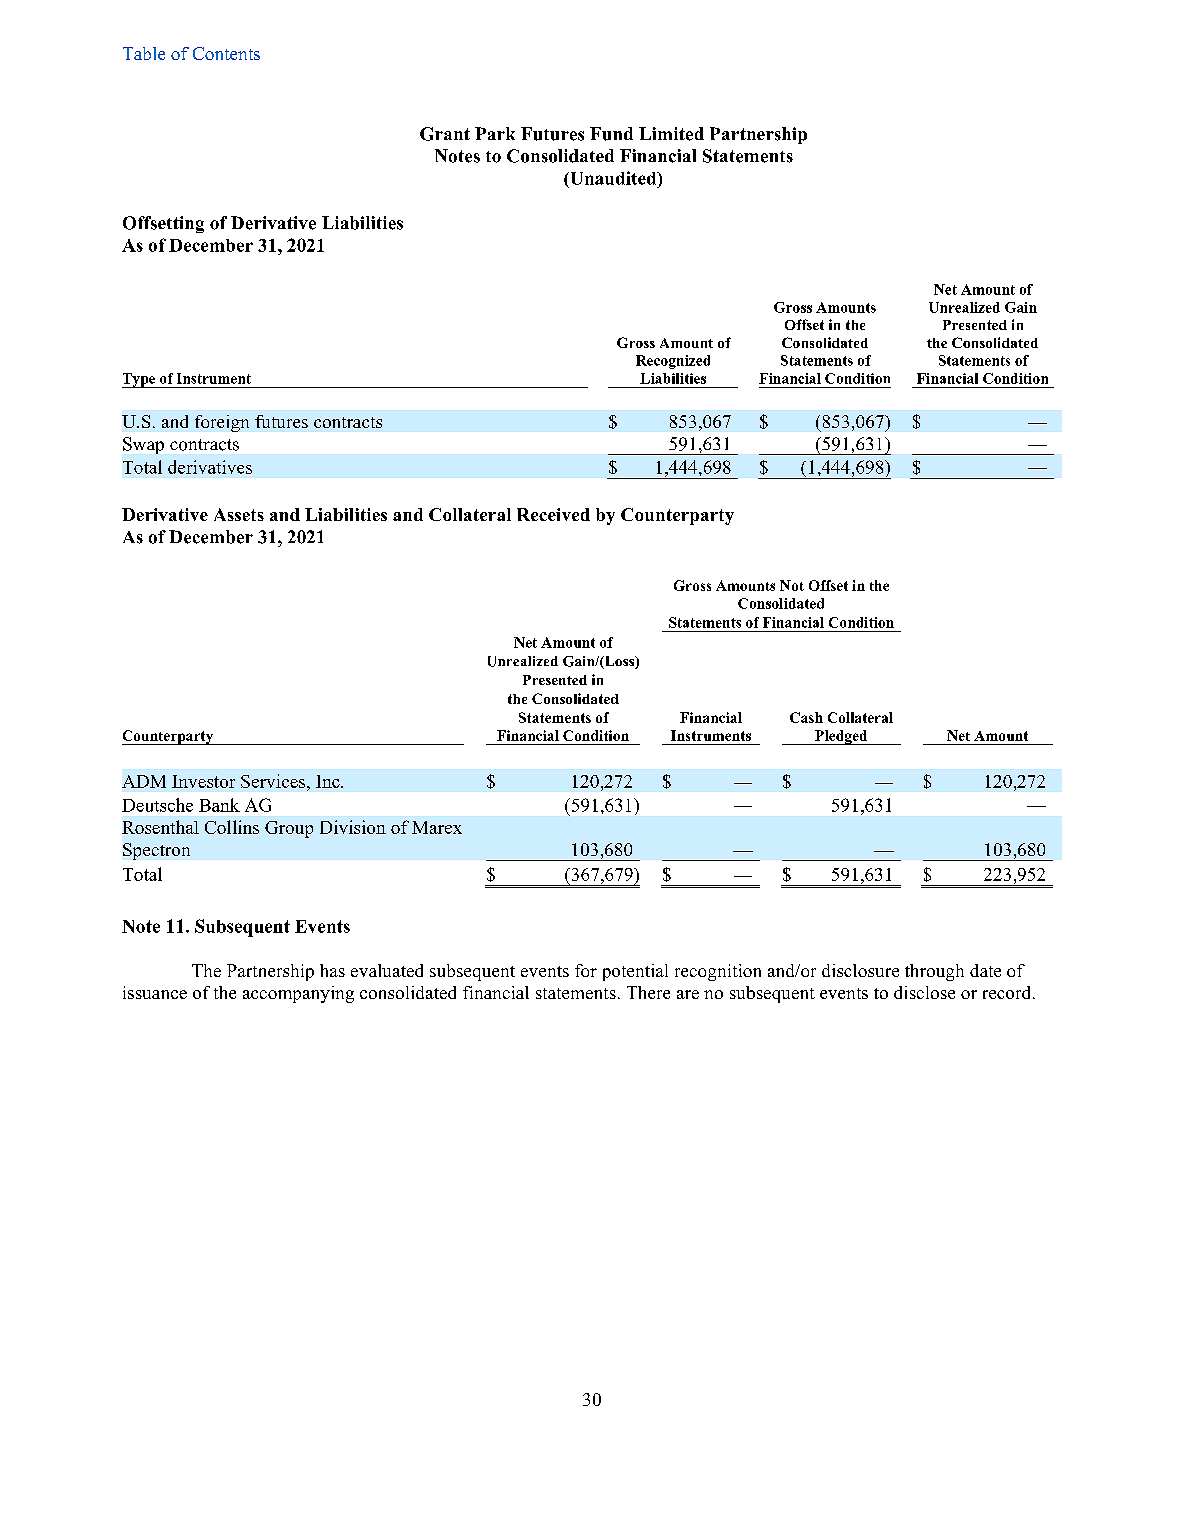  What do you see at coordinates (140, 380) in the image?
I see `Type` at bounding box center [140, 380].
